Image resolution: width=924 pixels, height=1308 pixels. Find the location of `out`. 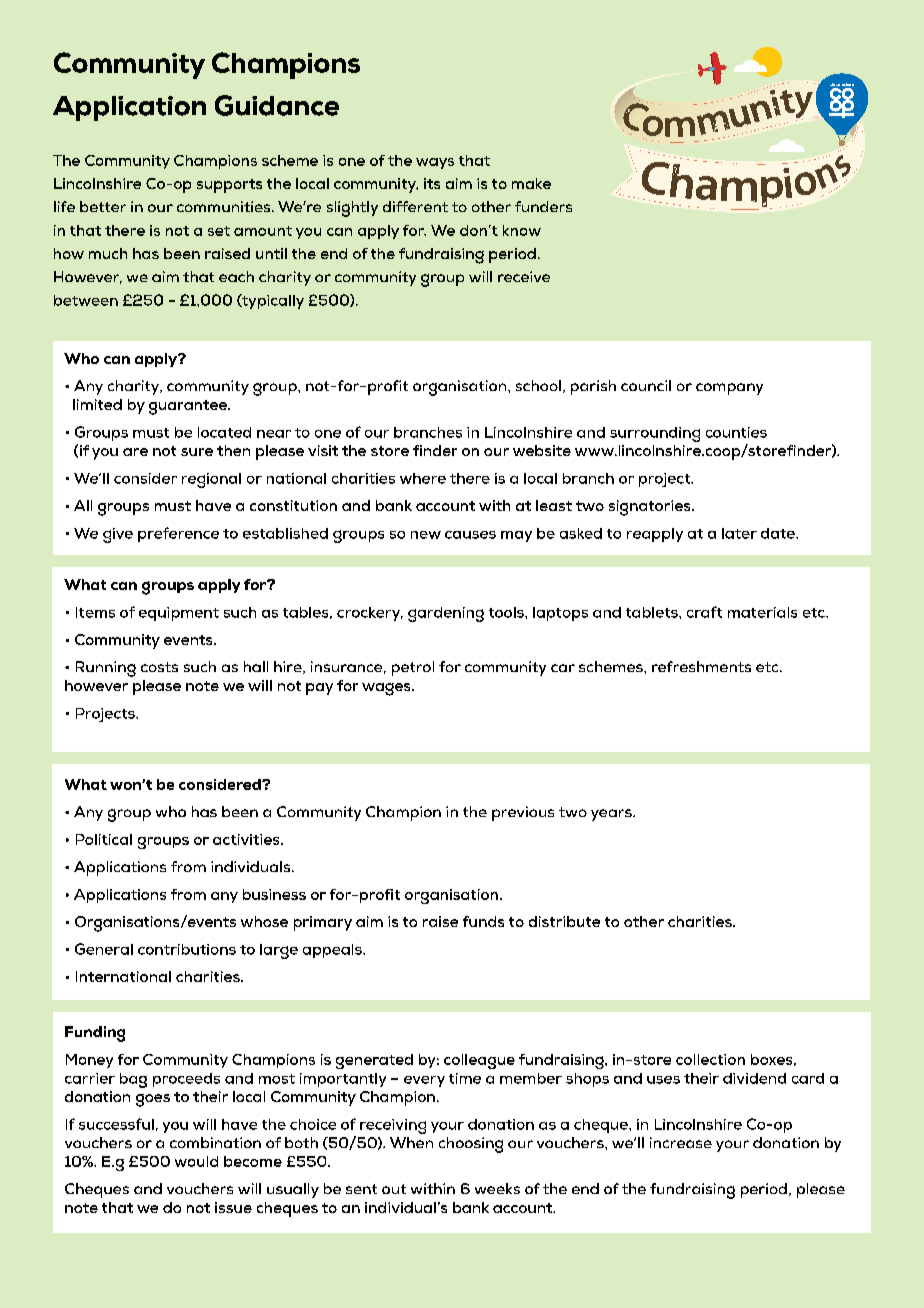

out is located at coordinates (394, 1189).
